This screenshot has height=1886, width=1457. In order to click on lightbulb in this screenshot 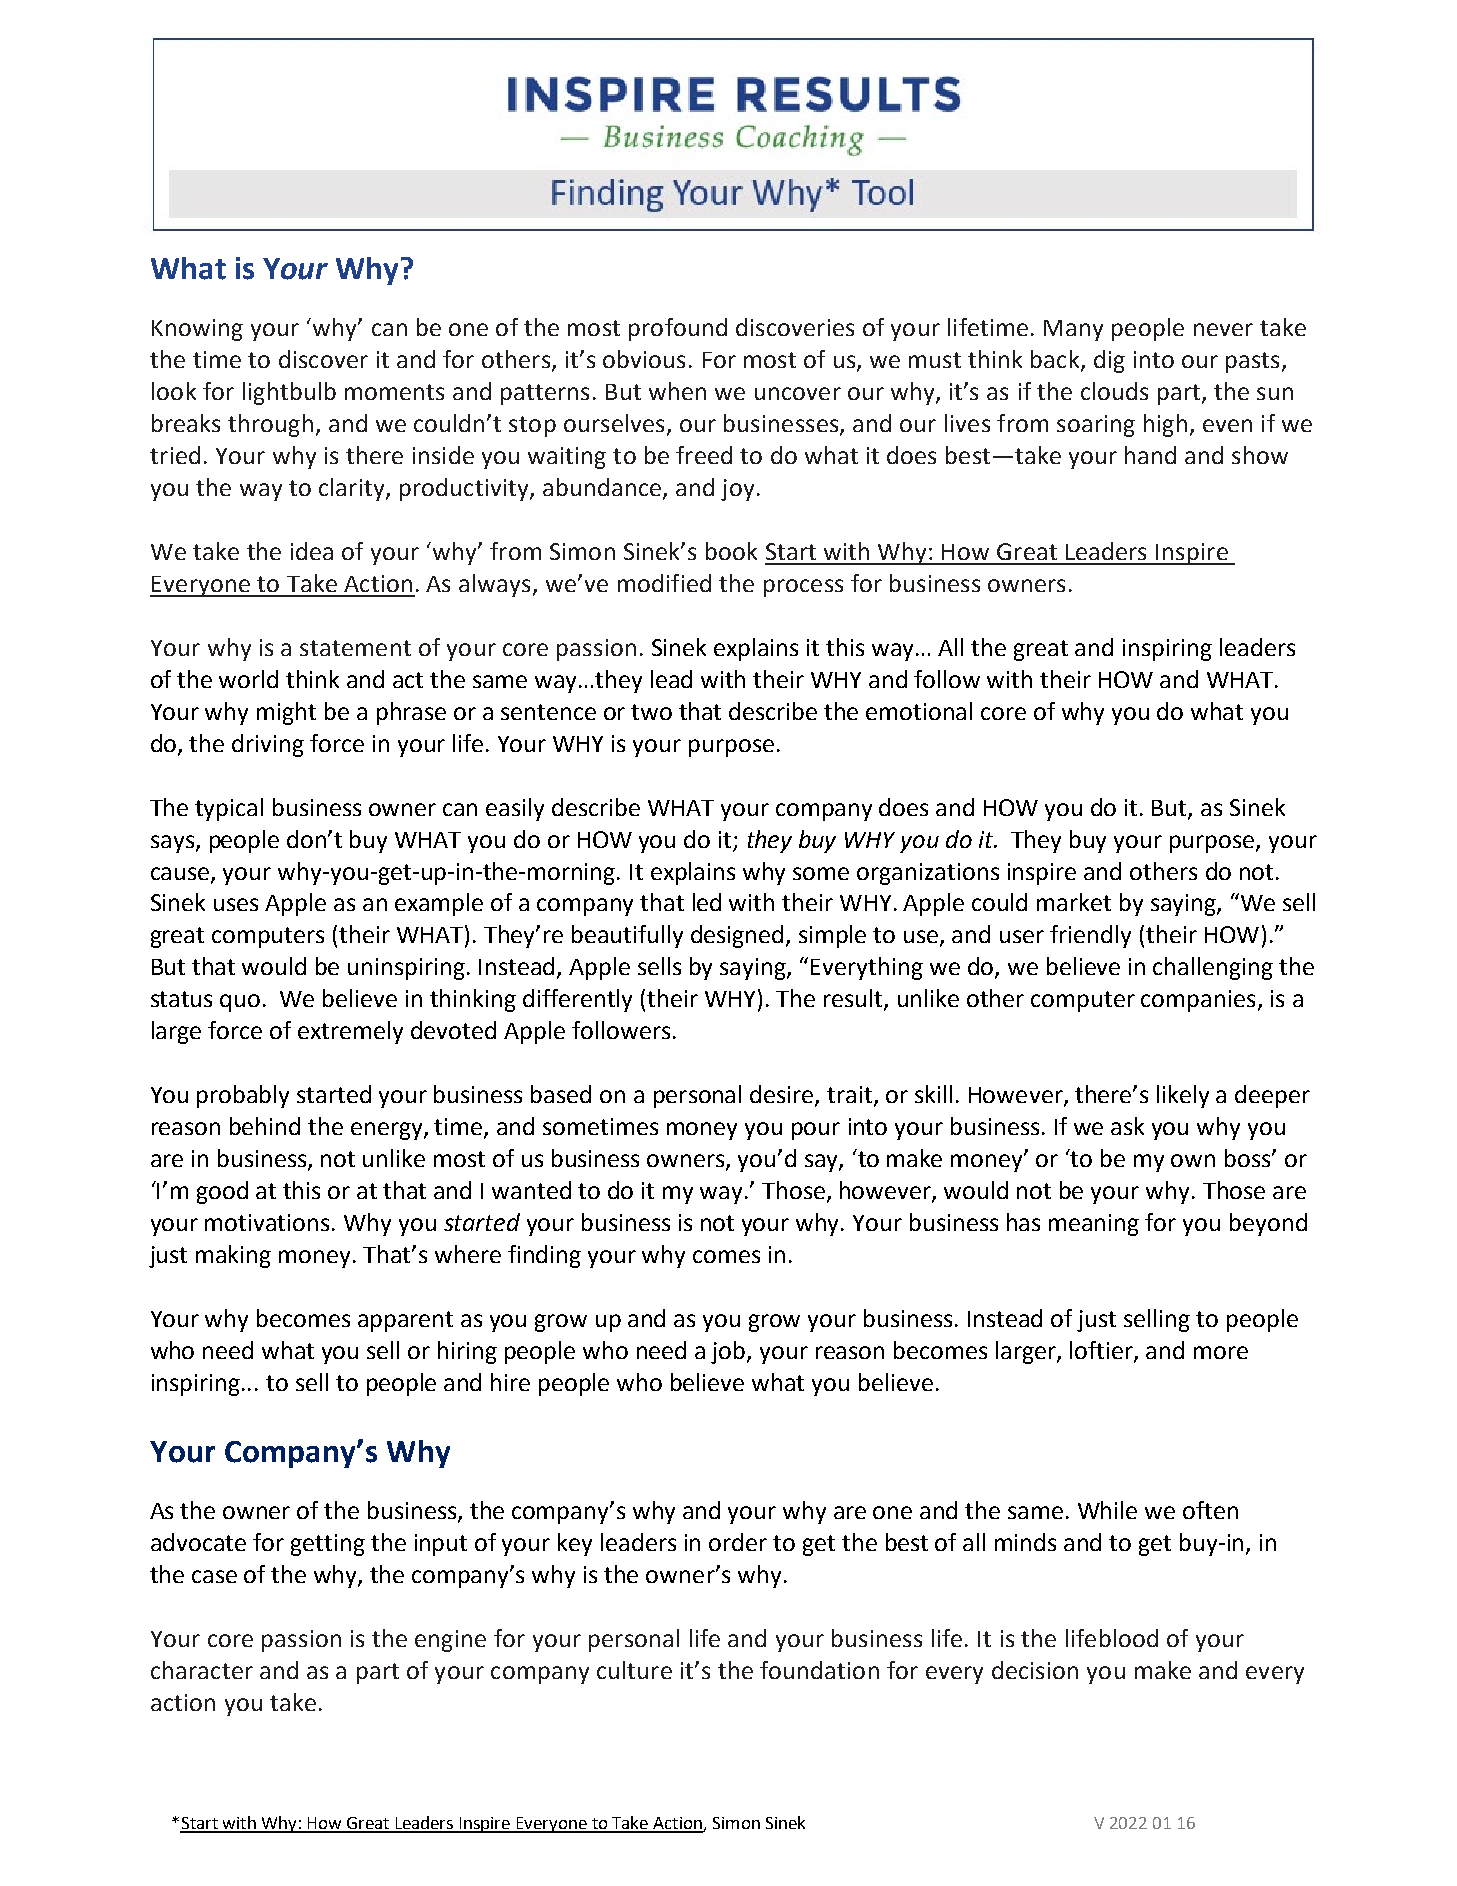, I will do `click(289, 393)`.
